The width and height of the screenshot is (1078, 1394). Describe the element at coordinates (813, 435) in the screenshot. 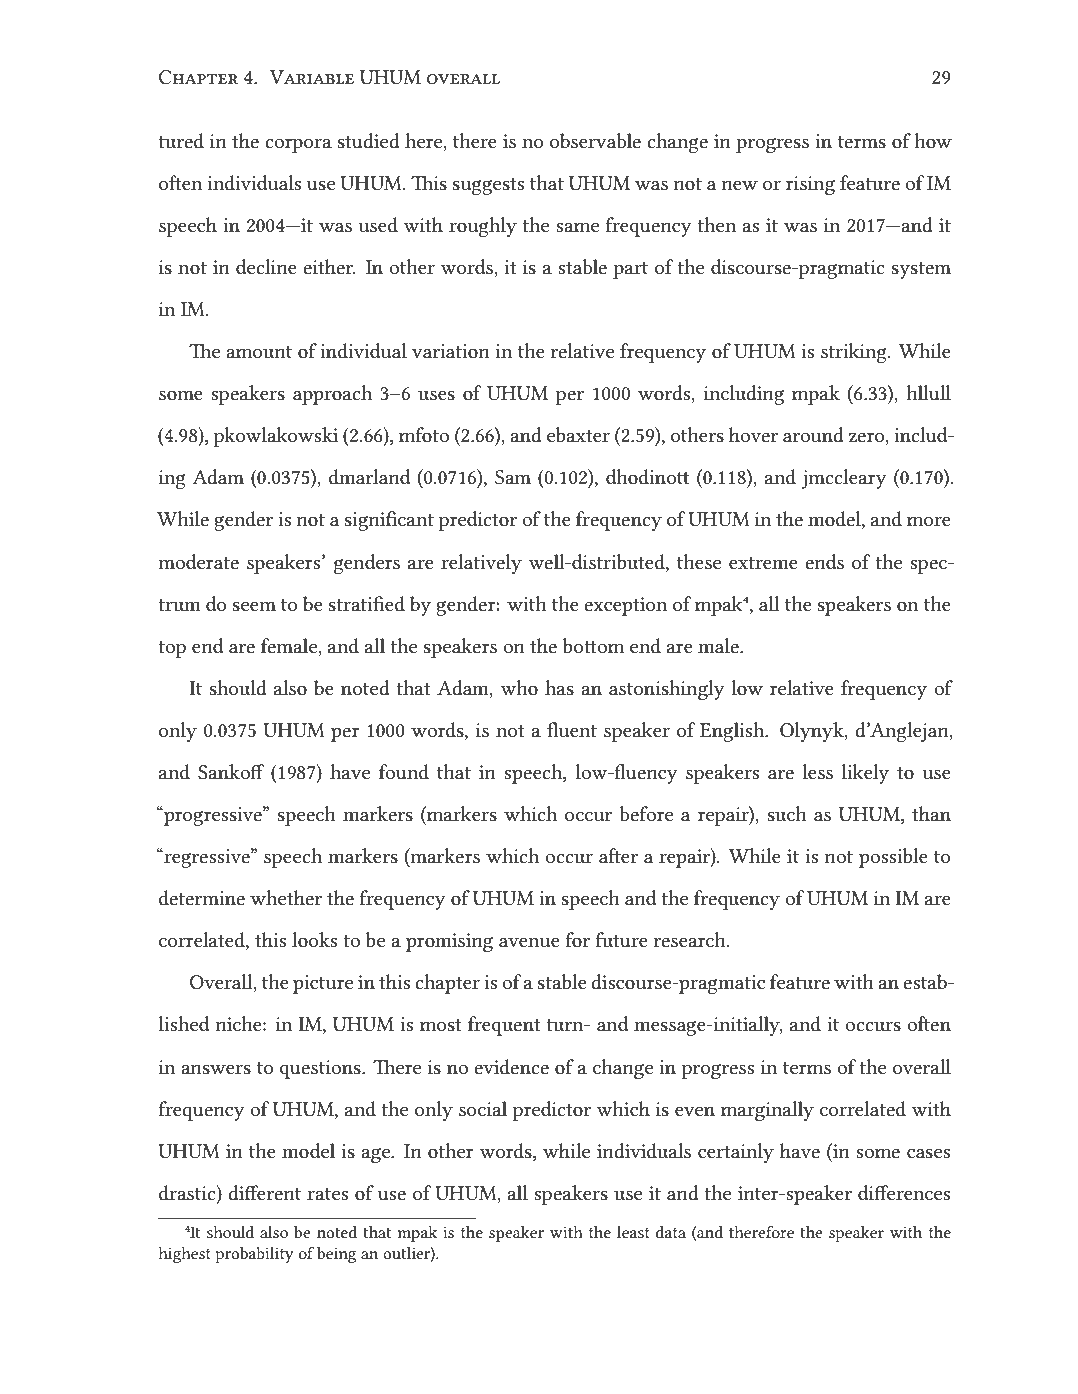

I see `around` at that location.
